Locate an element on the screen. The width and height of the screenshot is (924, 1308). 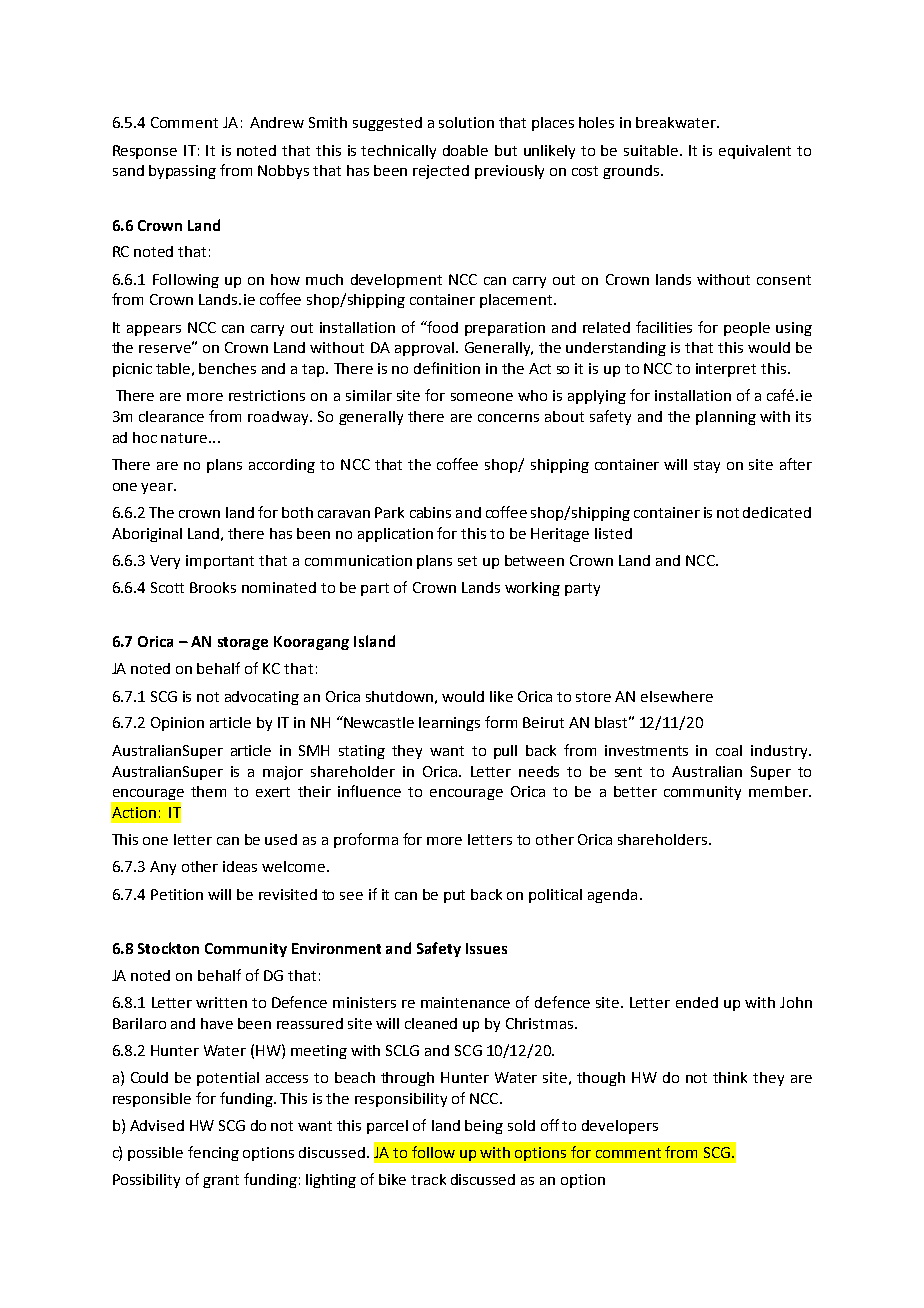
storage is located at coordinates (243, 643).
